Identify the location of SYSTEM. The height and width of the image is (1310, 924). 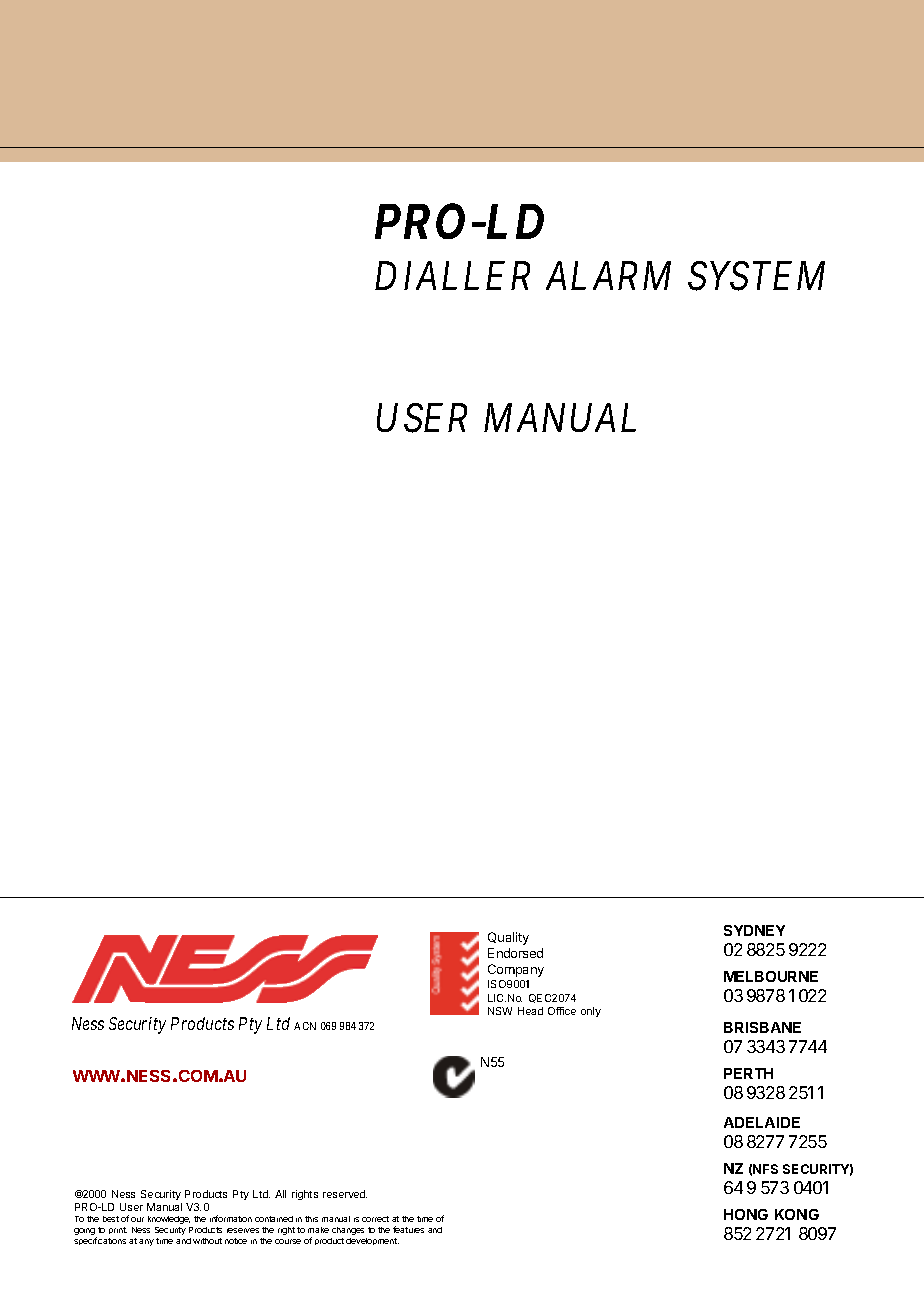
(756, 276).
